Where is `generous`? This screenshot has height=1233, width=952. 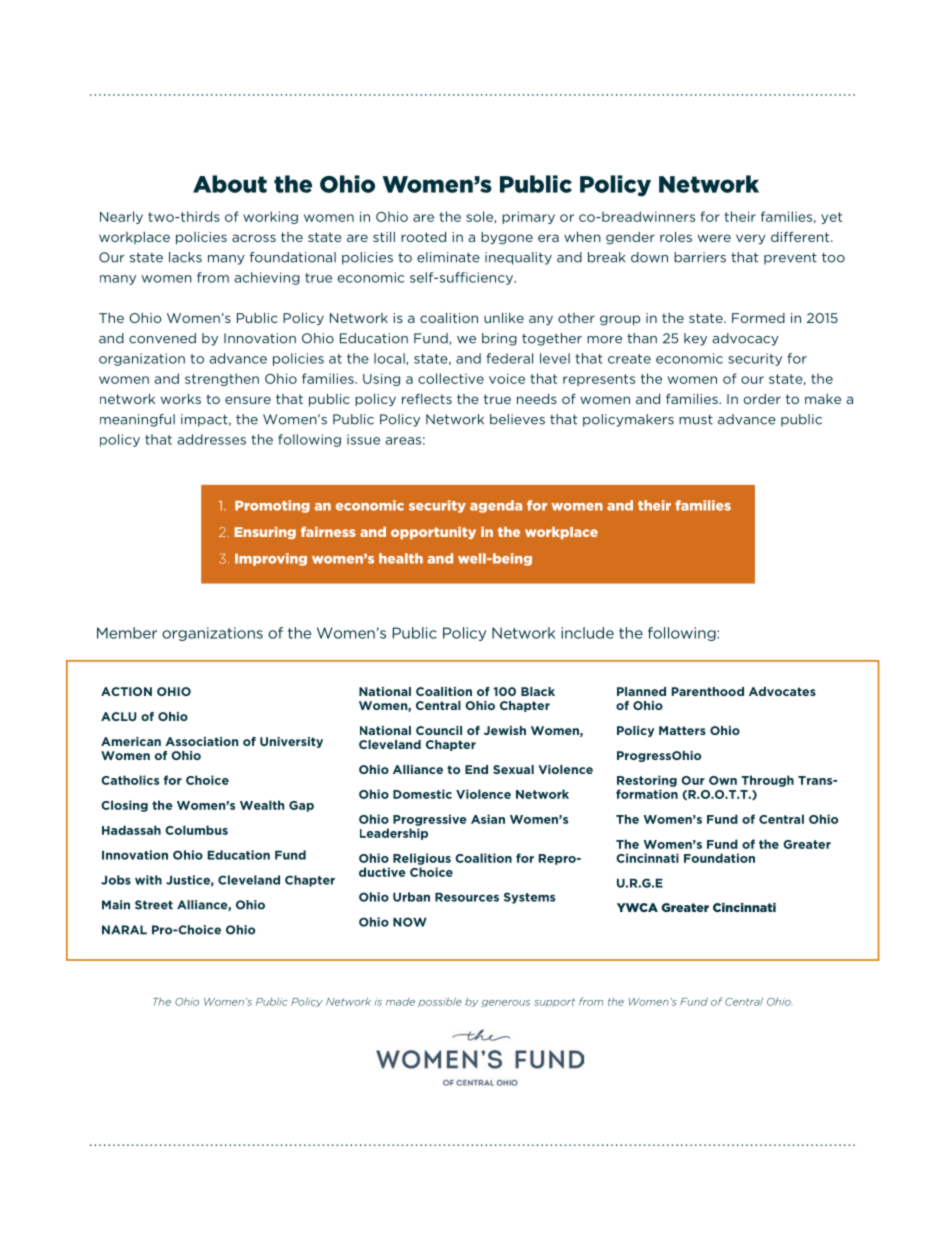 generous is located at coordinates (506, 1003).
